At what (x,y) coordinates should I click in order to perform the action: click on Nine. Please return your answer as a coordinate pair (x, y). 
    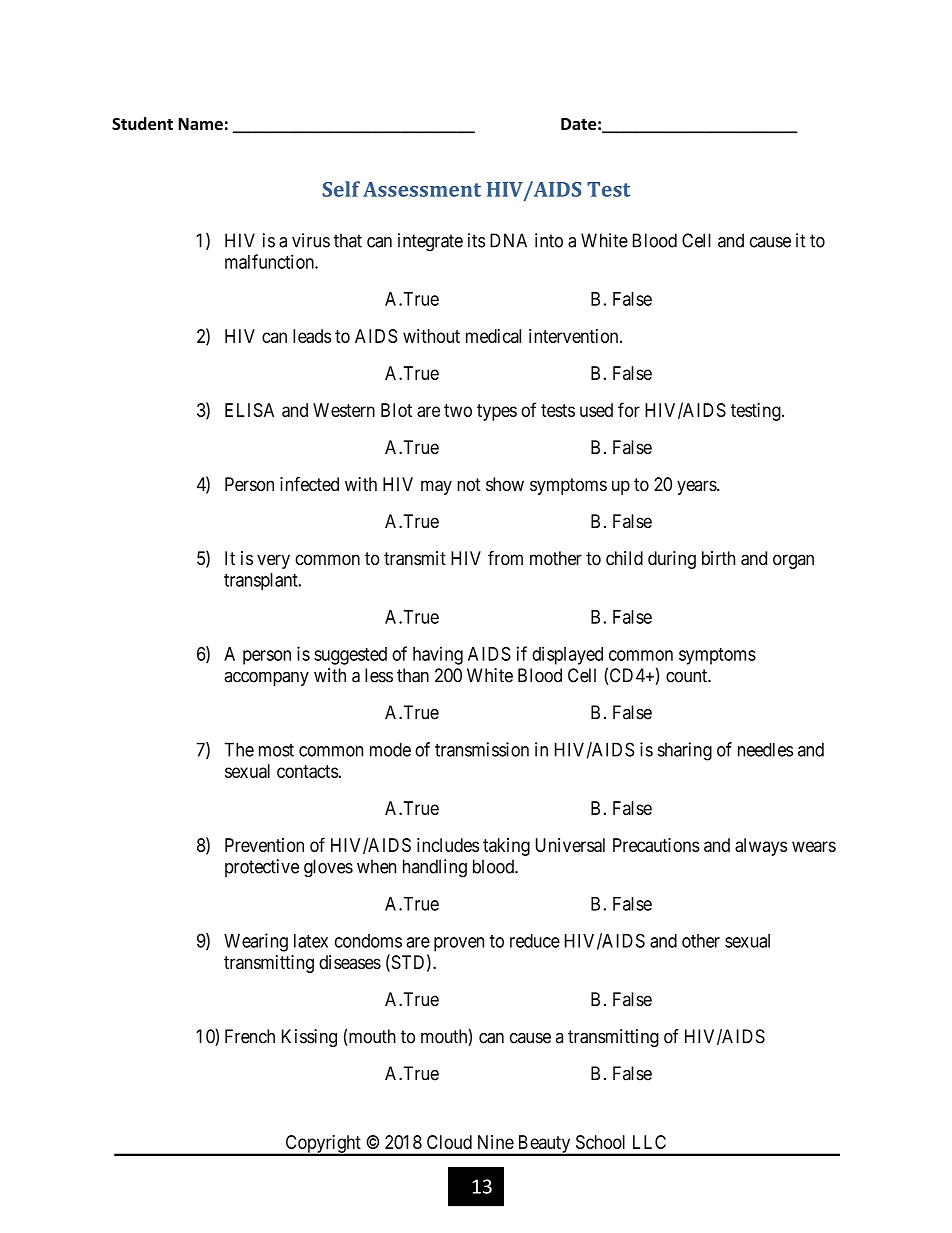
    Looking at the image, I should click on (496, 1142).
